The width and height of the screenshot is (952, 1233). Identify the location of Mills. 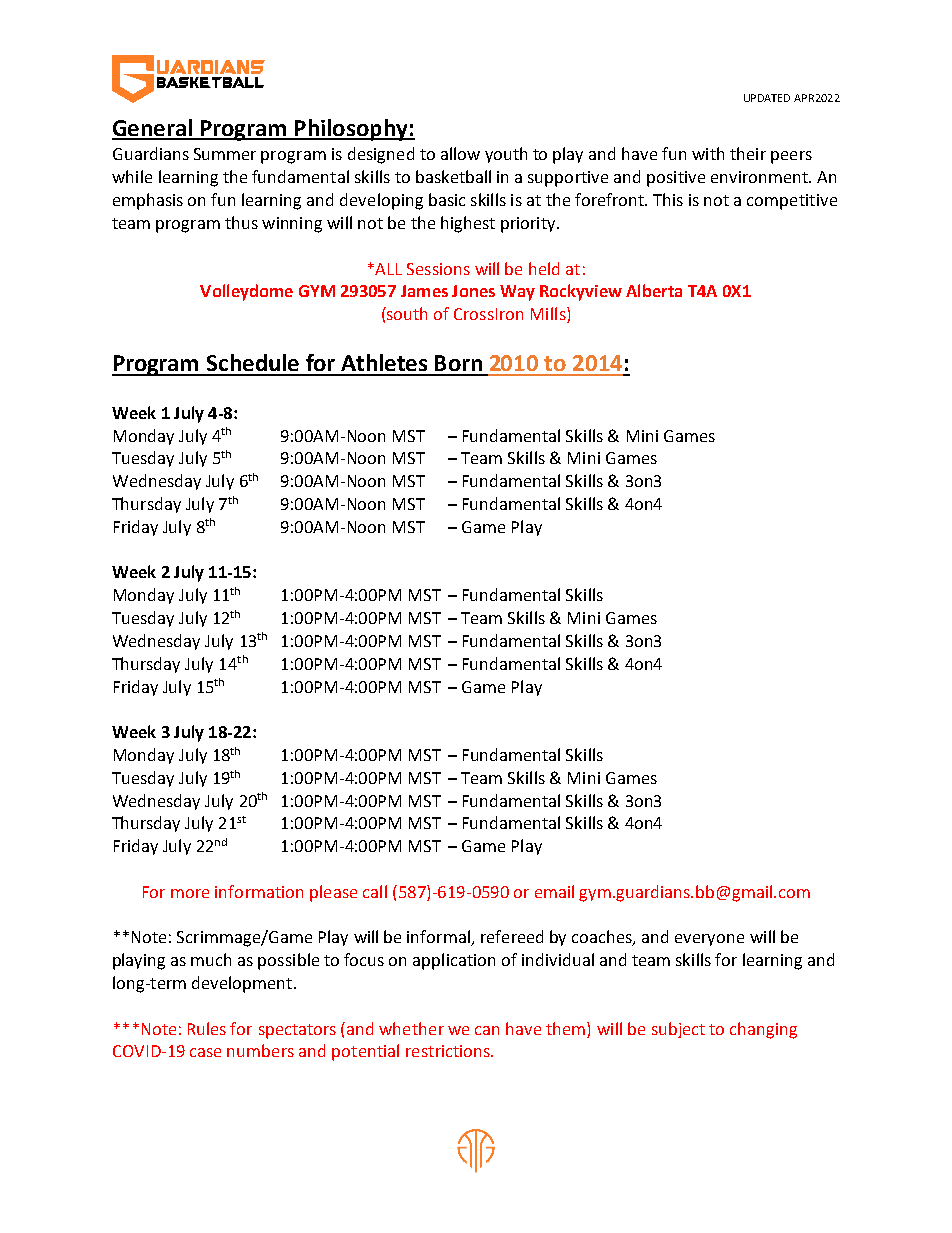
(549, 315).
